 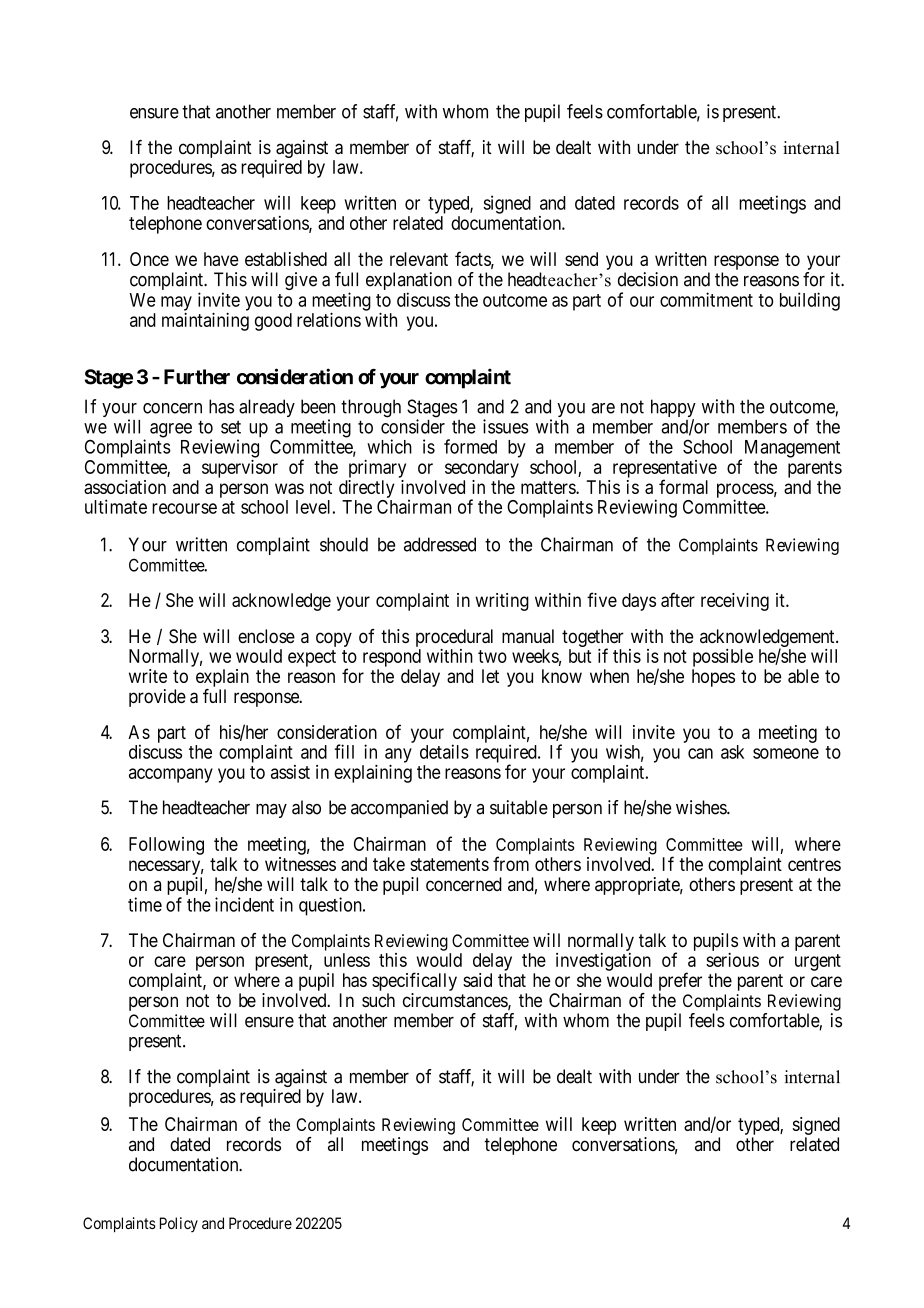 What do you see at coordinates (266, 636) in the screenshot?
I see `enclose` at bounding box center [266, 636].
